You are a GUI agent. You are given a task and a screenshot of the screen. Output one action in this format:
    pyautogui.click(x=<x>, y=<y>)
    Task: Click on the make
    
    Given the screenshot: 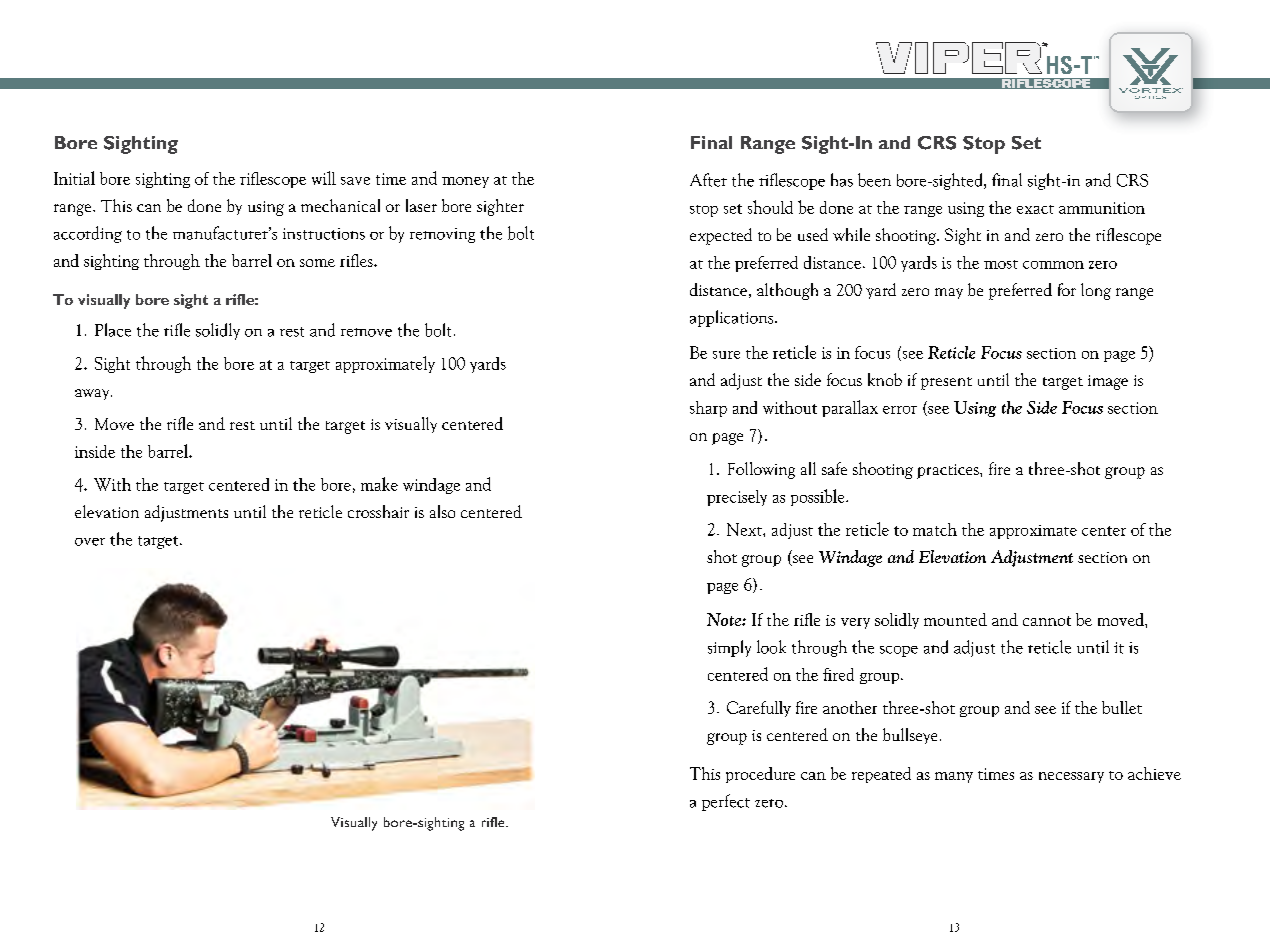 What is the action you would take?
    pyautogui.click(x=379, y=484)
